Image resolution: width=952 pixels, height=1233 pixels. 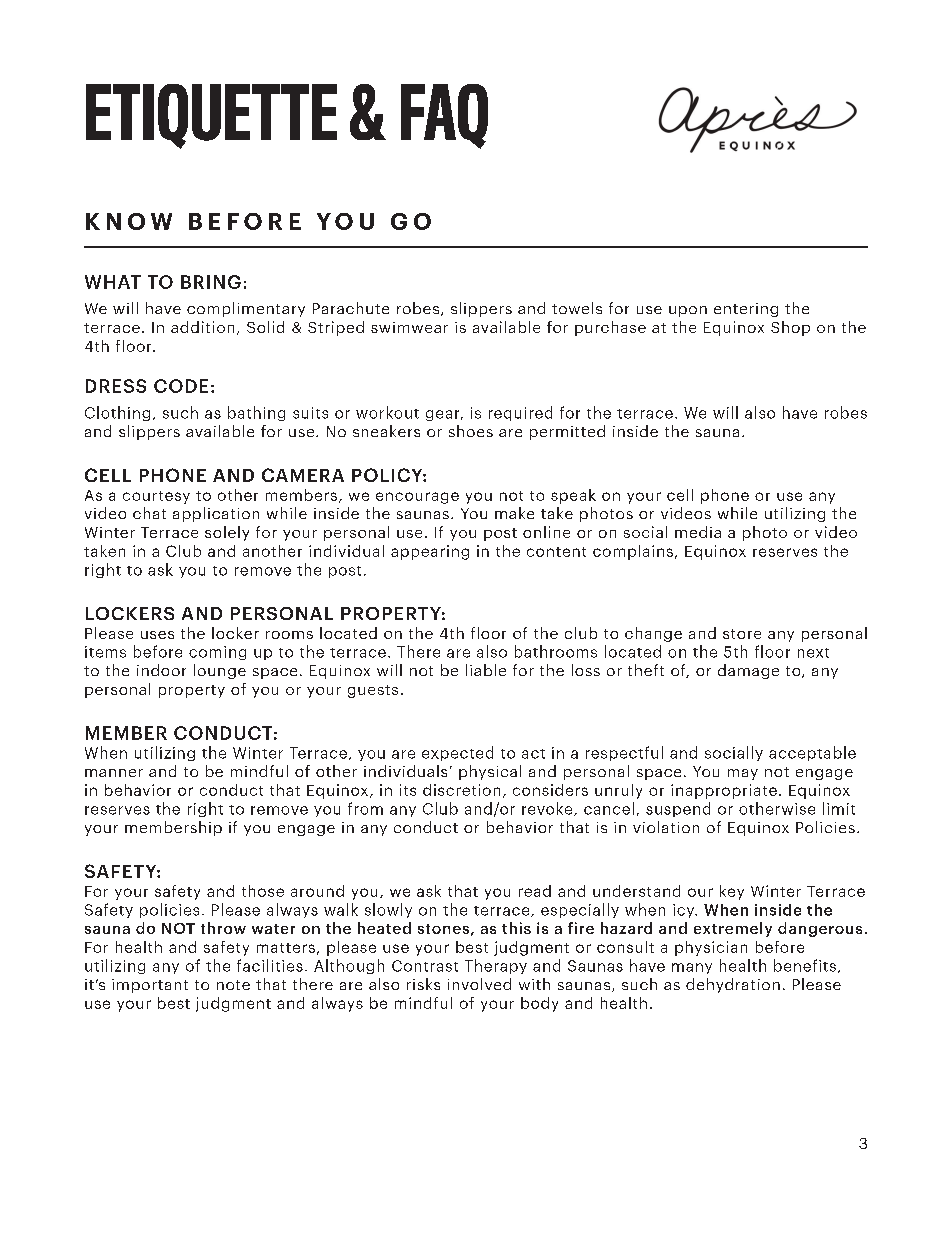 What do you see at coordinates (409, 327) in the page?
I see `swimwear` at bounding box center [409, 327].
